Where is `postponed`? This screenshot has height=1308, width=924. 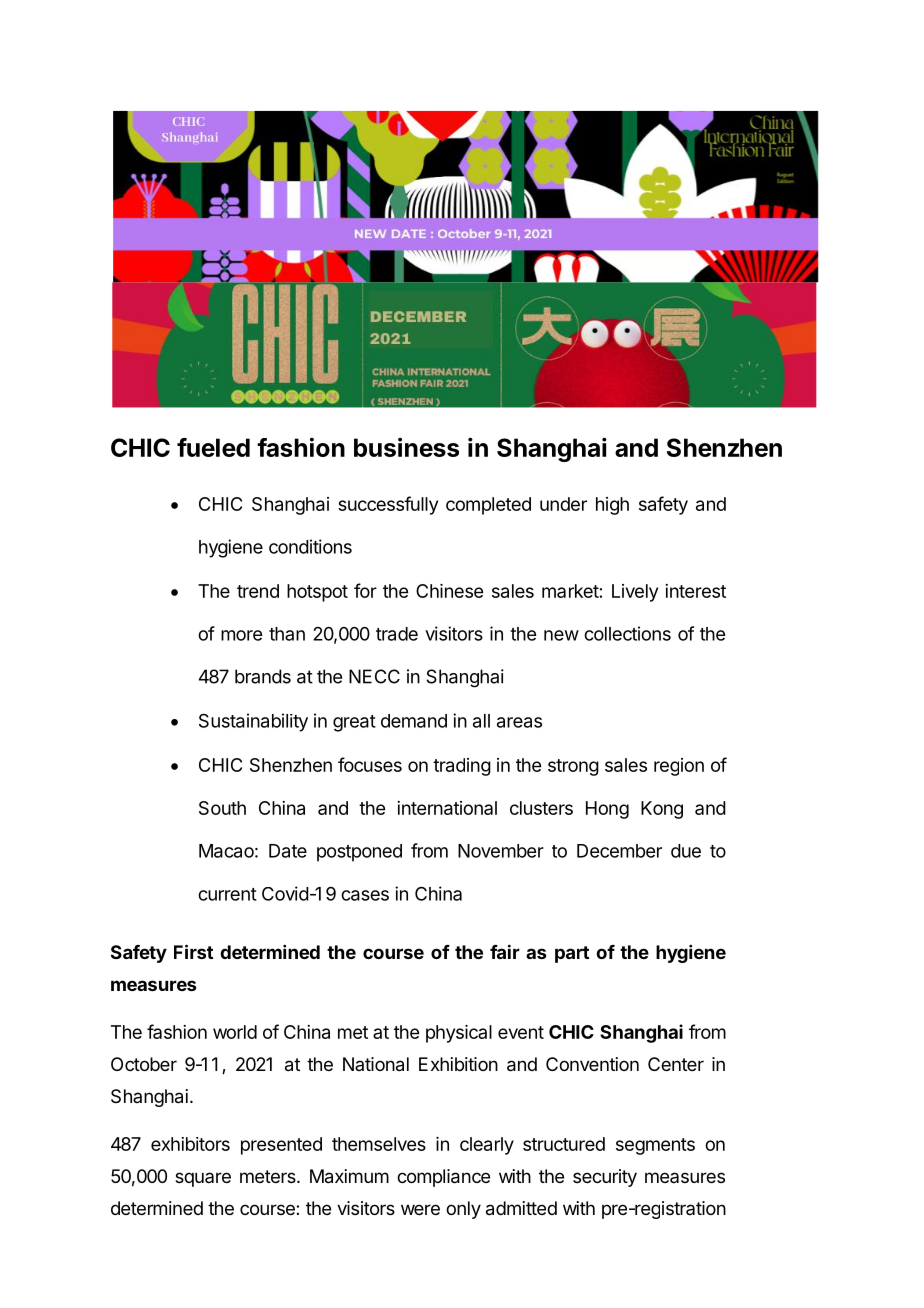
postponed is located at coordinates (359, 853).
